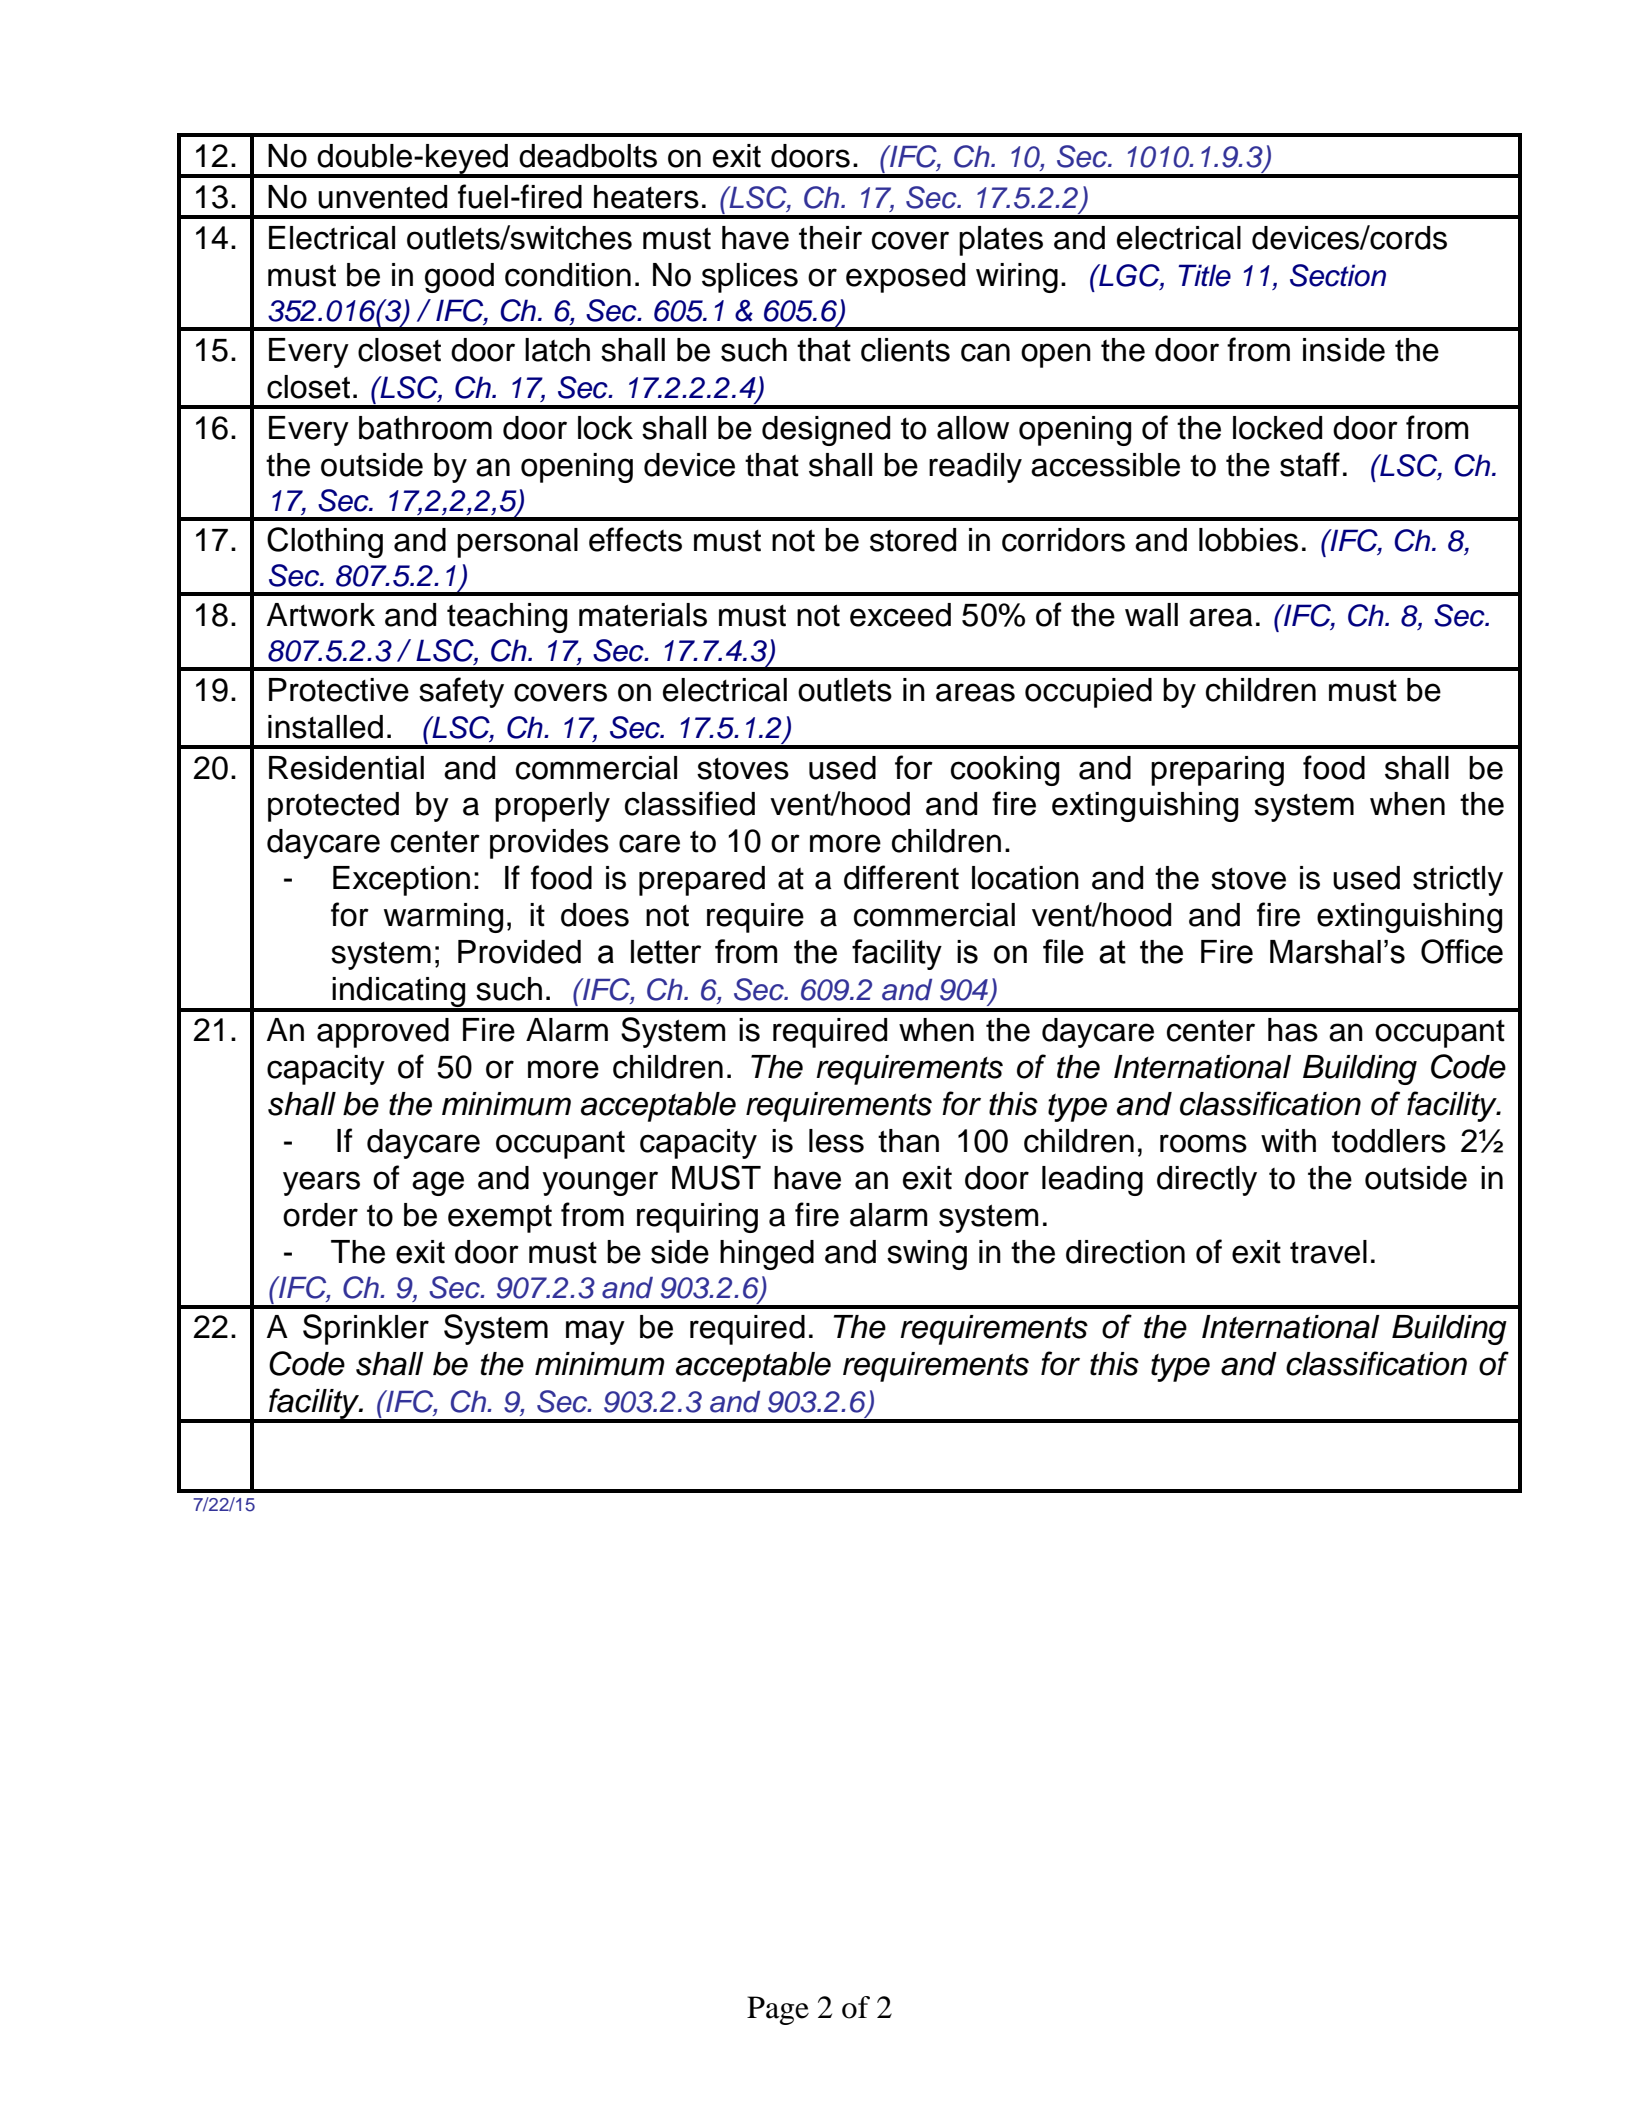 This screenshot has height=2122, width=1640. I want to click on swing, so click(927, 1255).
